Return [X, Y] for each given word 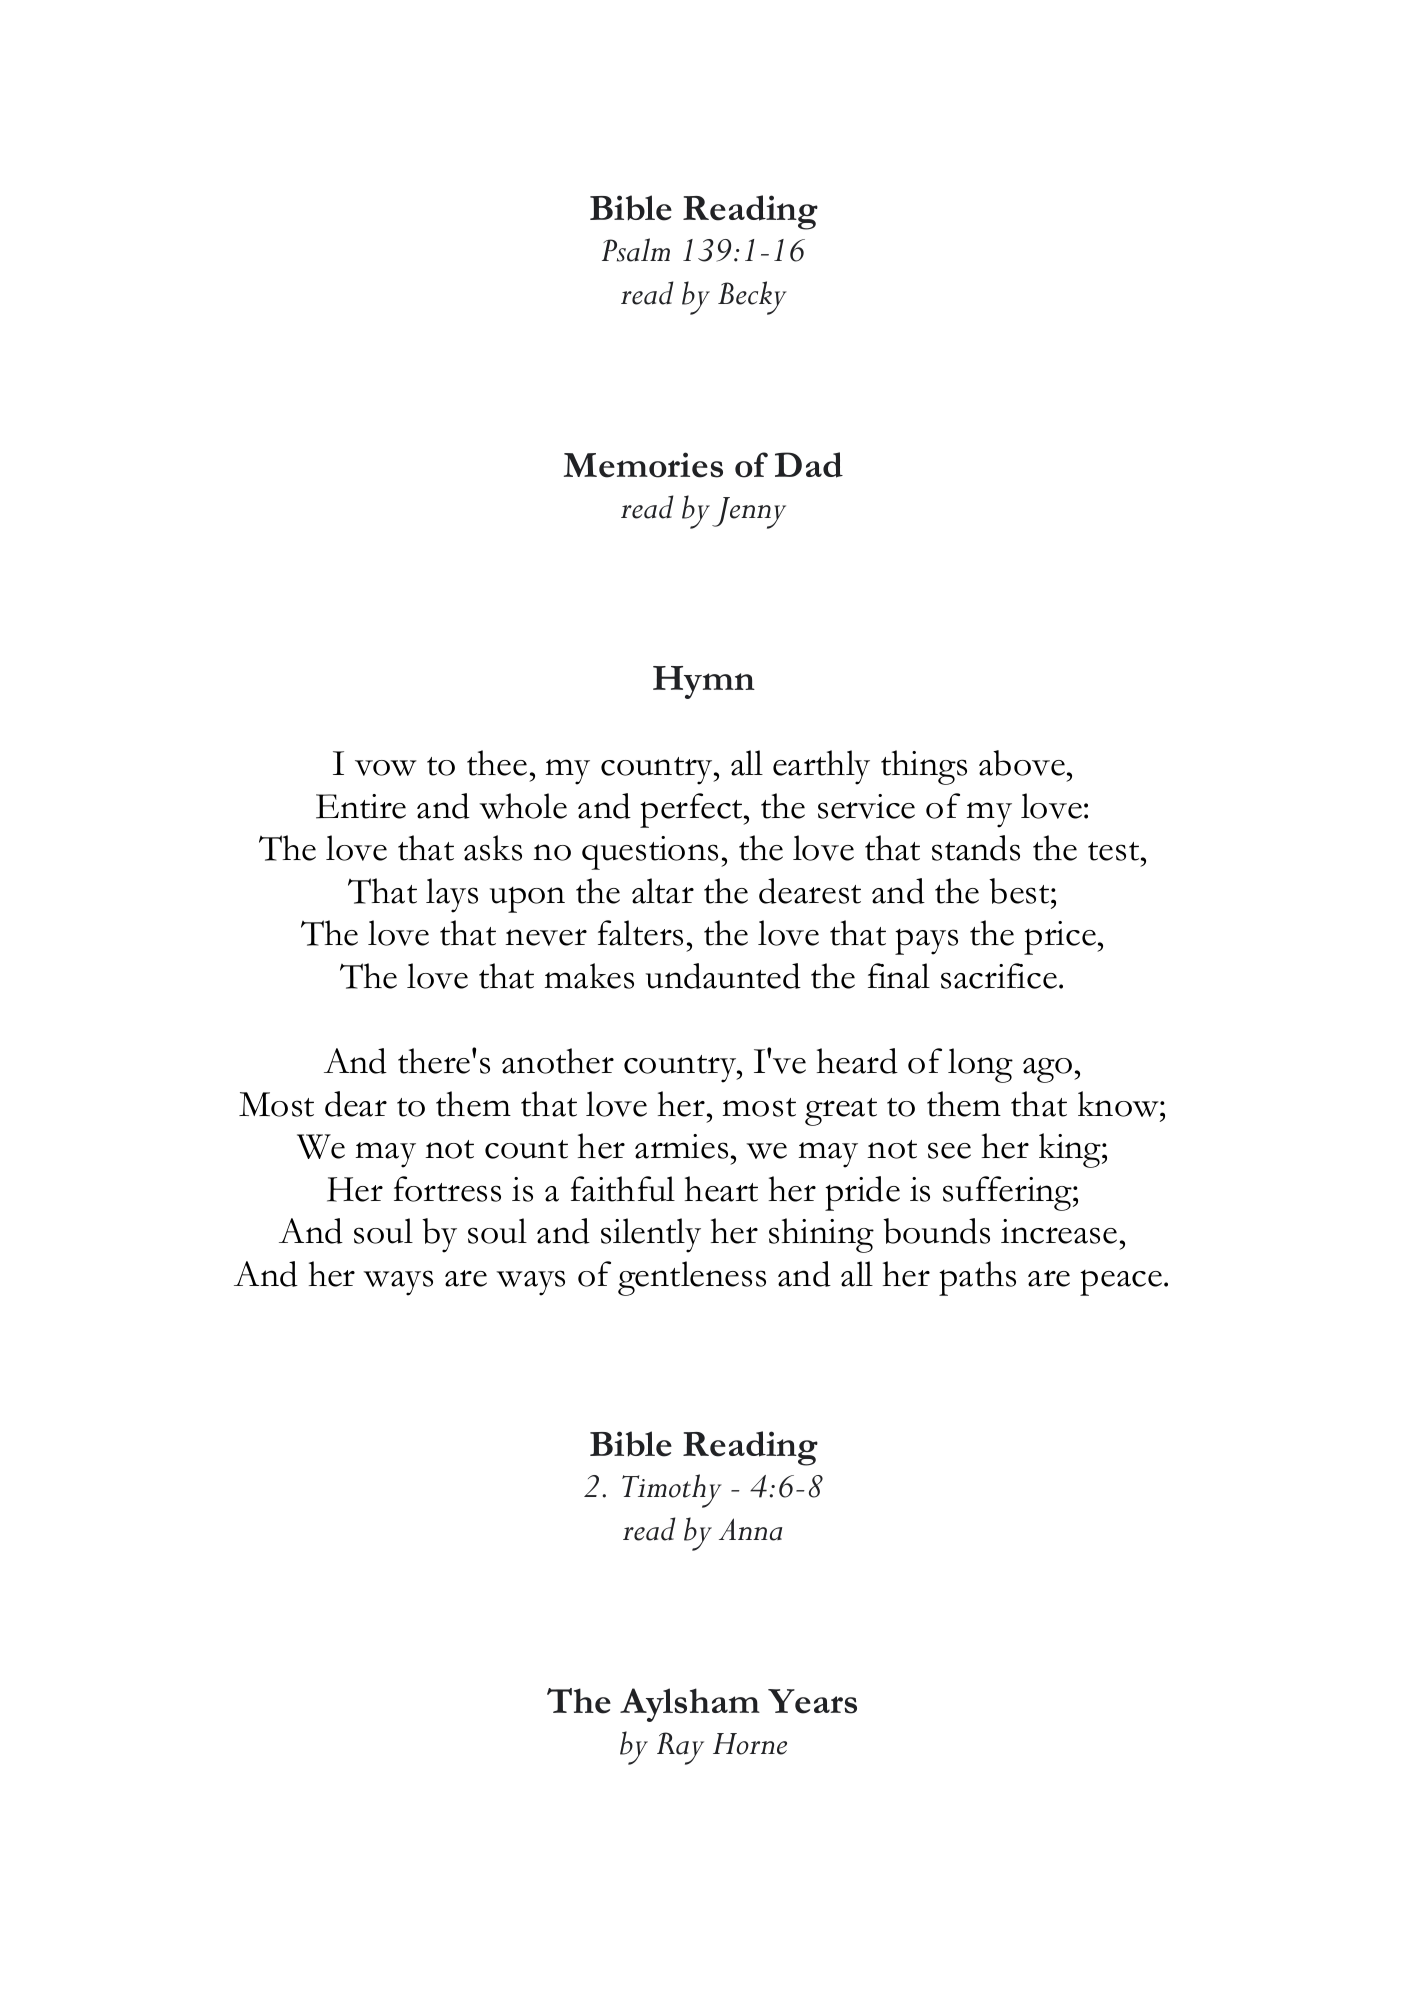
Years [812, 1701]
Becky [752, 298]
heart [721, 1189]
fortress [447, 1189]
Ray [680, 1748]
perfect [692, 810]
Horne [750, 1744]
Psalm [636, 250]
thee [497, 763]
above [1023, 763]
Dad [809, 465]
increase [1059, 1231]
